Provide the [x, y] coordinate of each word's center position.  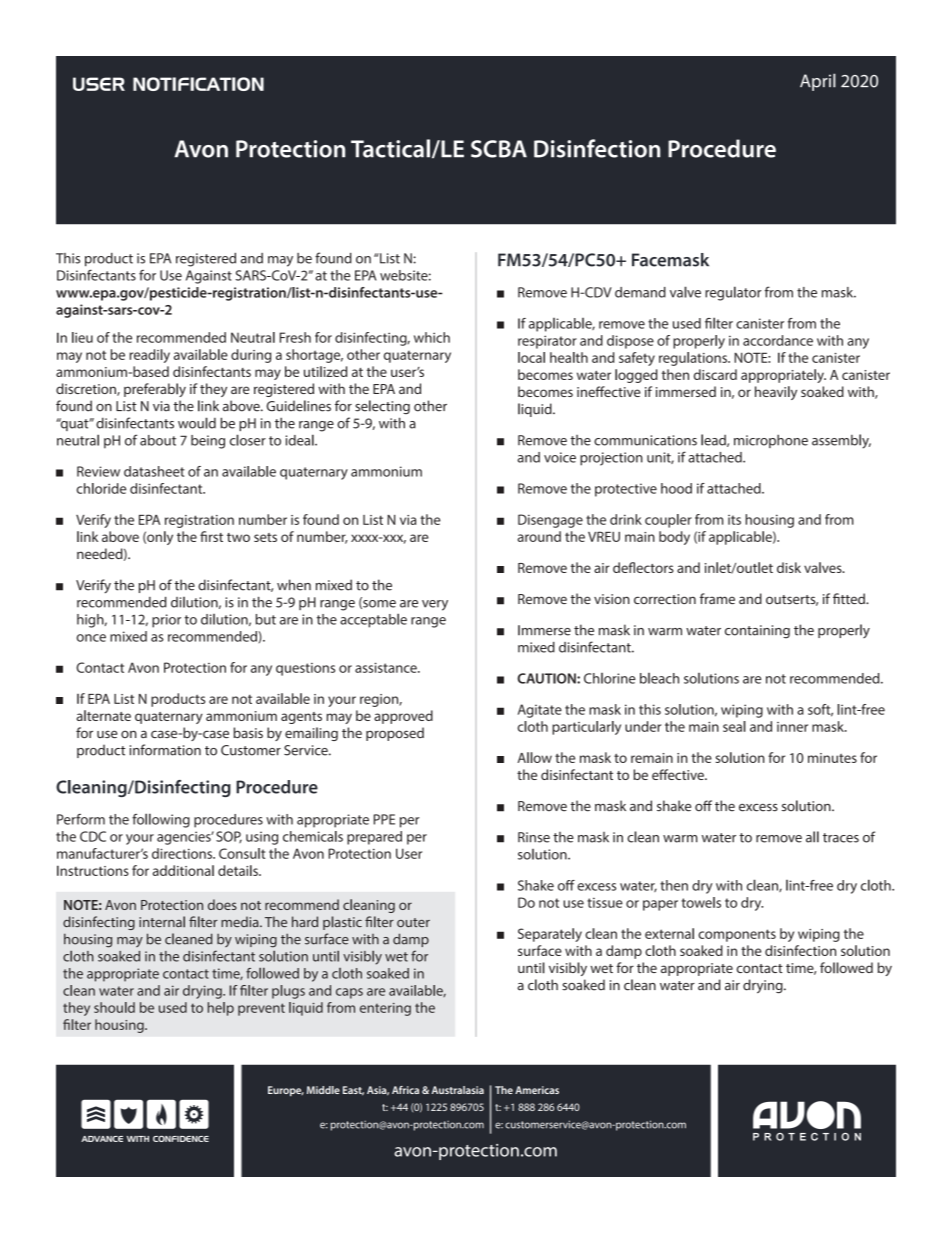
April [818, 82]
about [158, 440]
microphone [771, 441]
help [221, 1009]
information [165, 750]
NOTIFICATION [198, 84]
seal [734, 726]
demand [640, 292]
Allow [534, 757]
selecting [382, 407]
